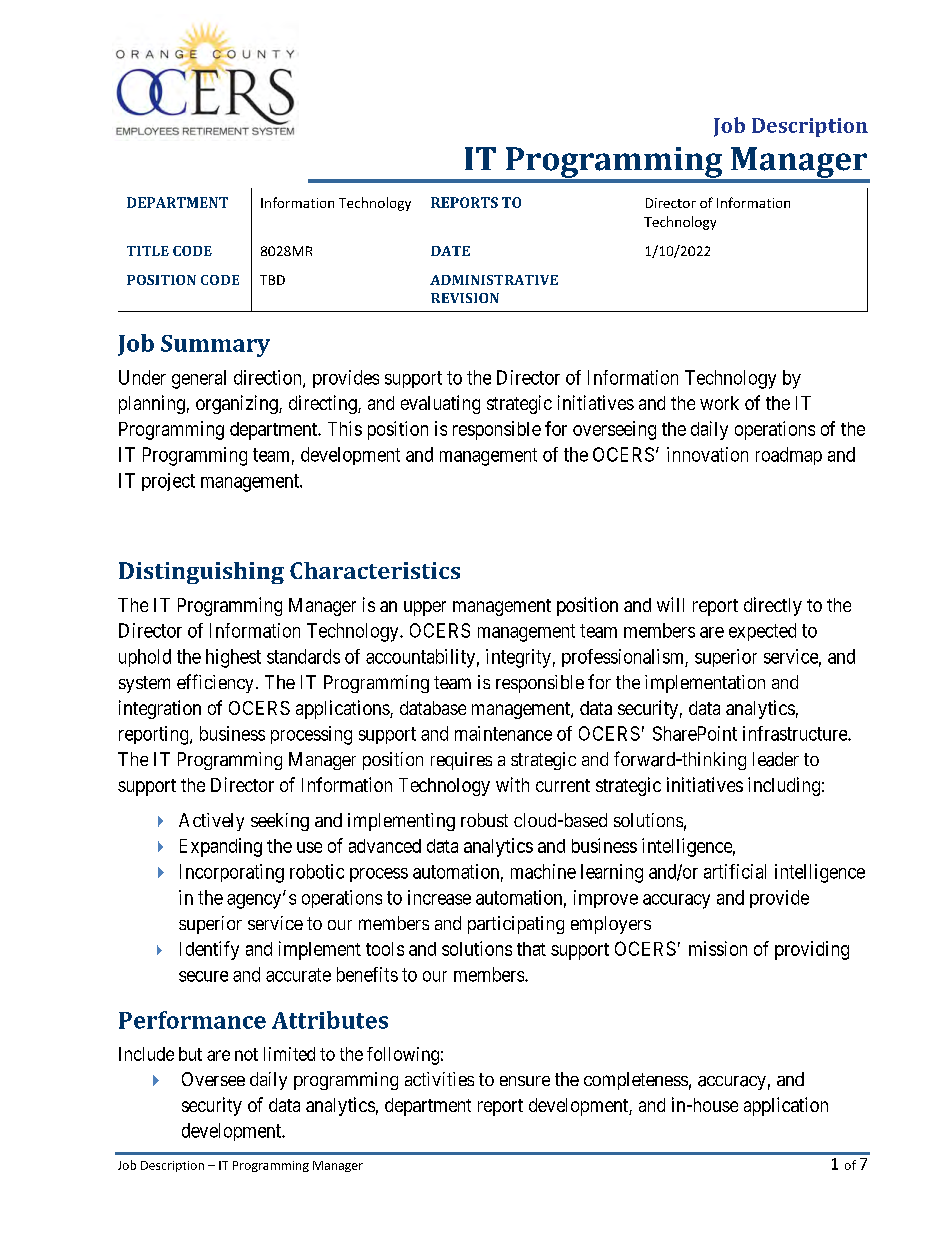 Image resolution: width=952 pixels, height=1233 pixels. What do you see at coordinates (762, 632) in the screenshot?
I see `expected` at bounding box center [762, 632].
